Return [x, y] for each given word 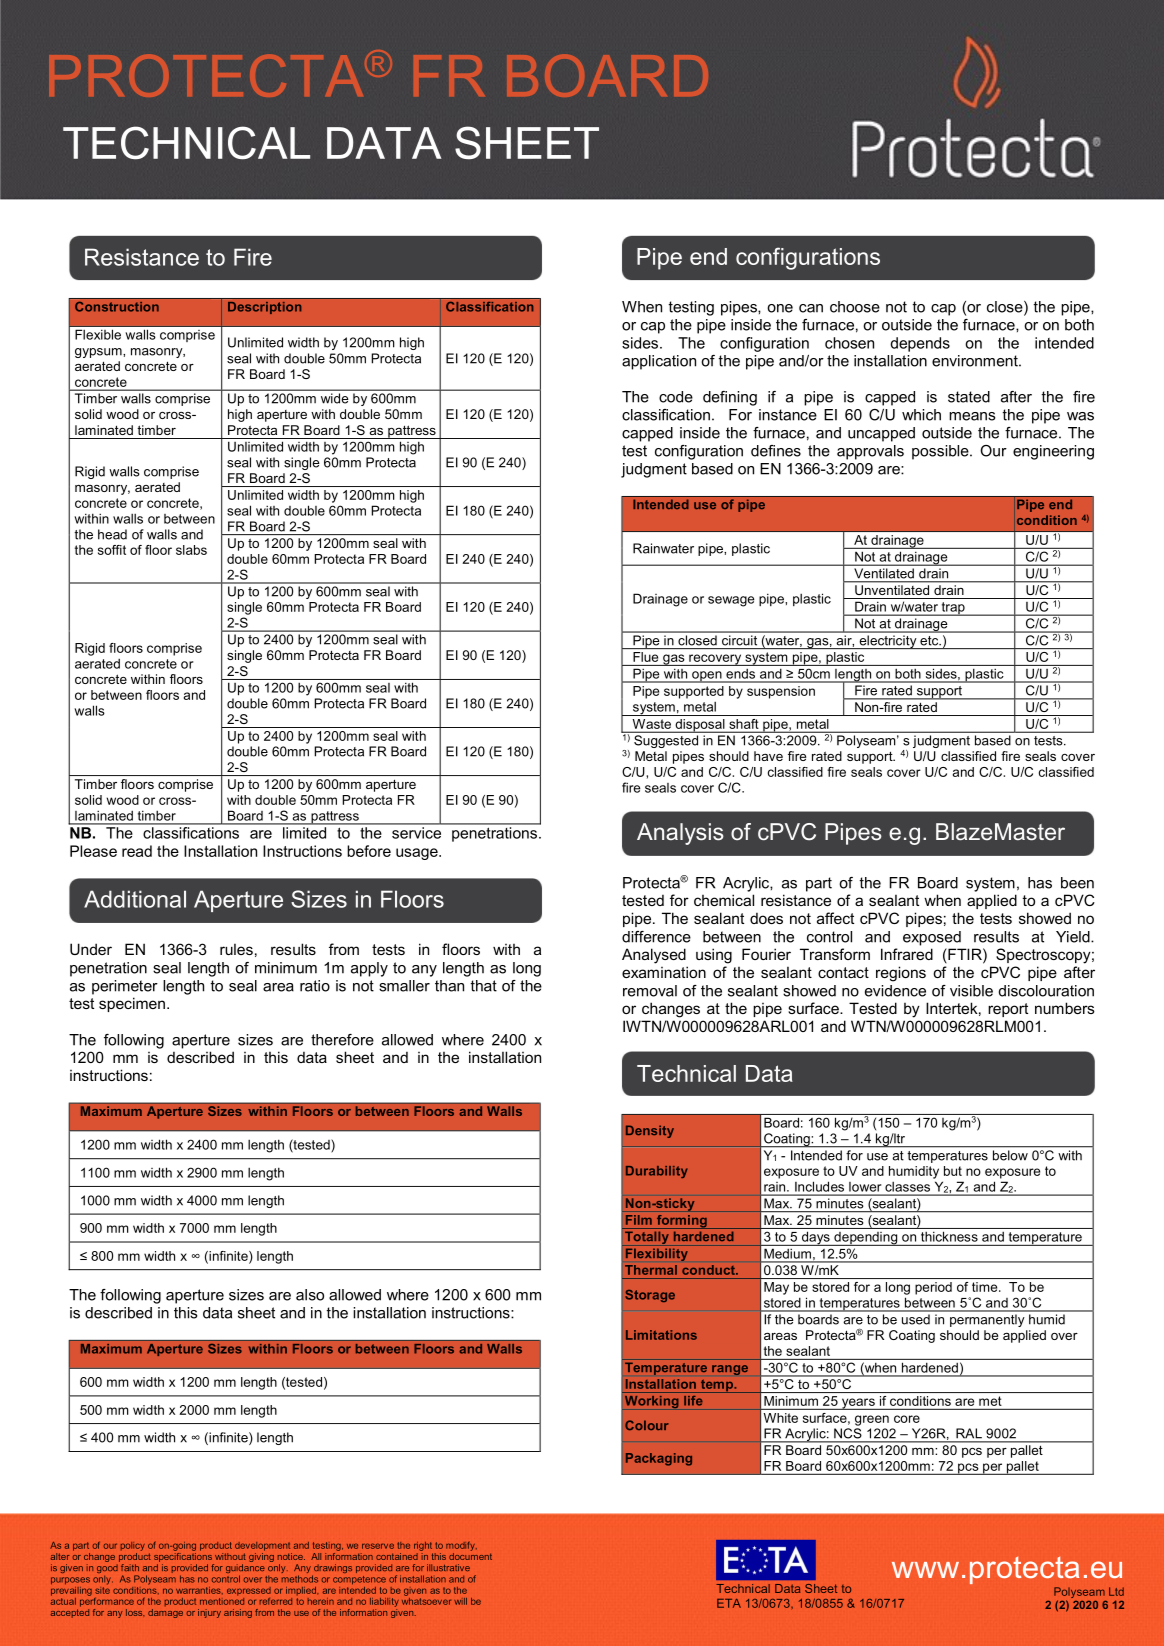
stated [969, 397]
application [659, 362]
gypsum [99, 353]
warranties [199, 1590]
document [470, 1555]
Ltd [1116, 1591]
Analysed [654, 956]
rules [236, 949]
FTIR [965, 954]
